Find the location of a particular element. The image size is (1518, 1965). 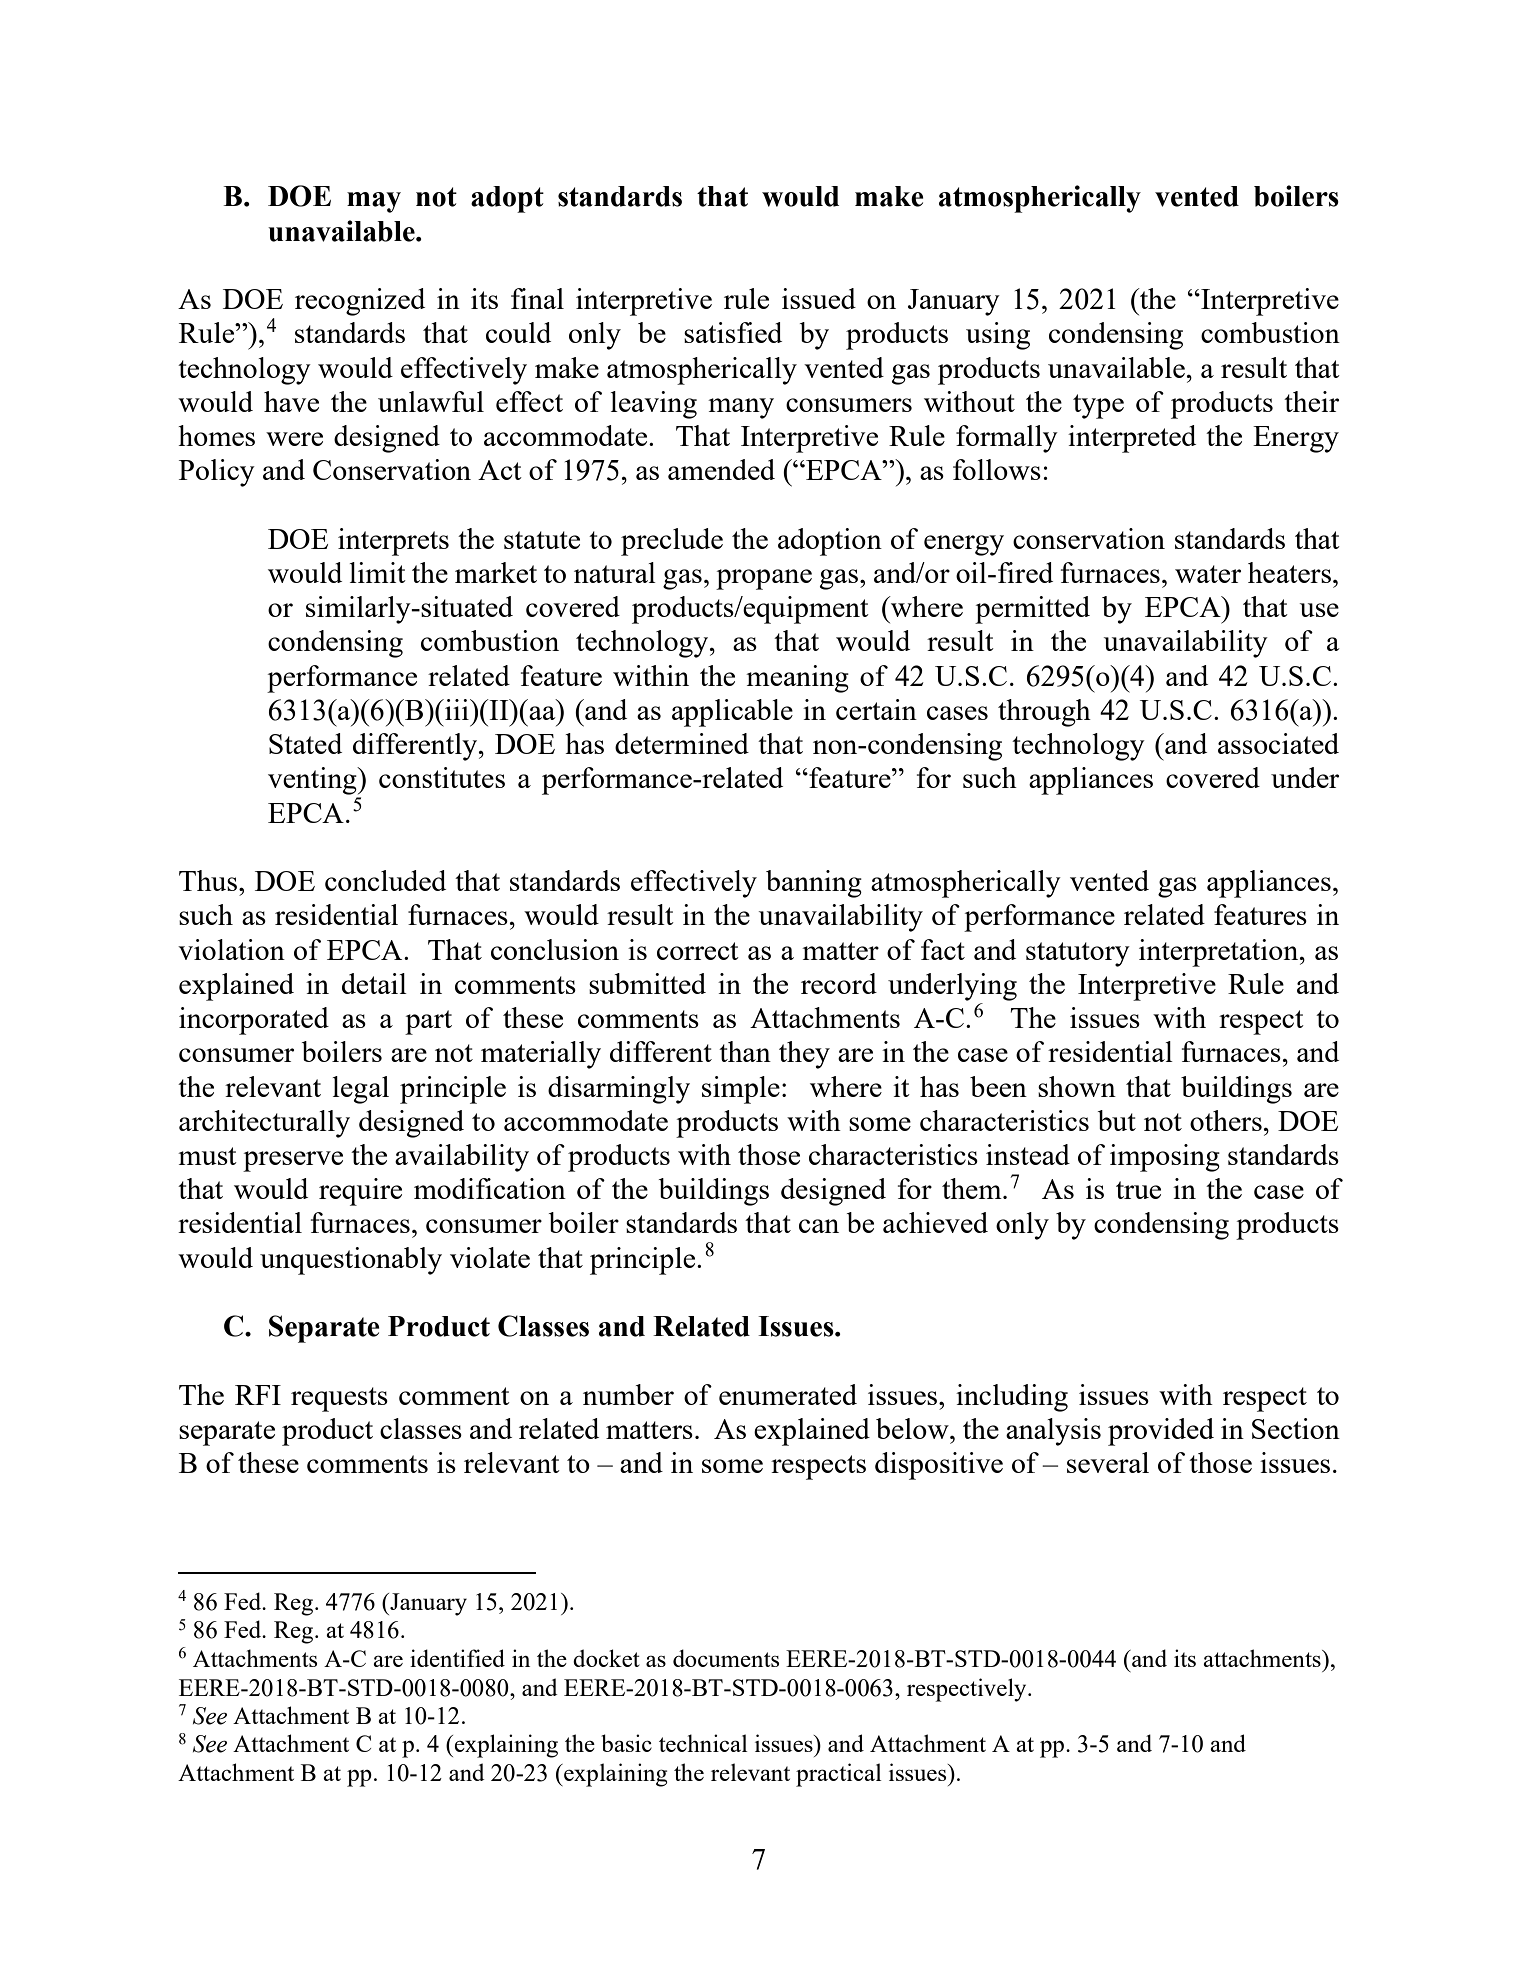

using is located at coordinates (998, 336).
